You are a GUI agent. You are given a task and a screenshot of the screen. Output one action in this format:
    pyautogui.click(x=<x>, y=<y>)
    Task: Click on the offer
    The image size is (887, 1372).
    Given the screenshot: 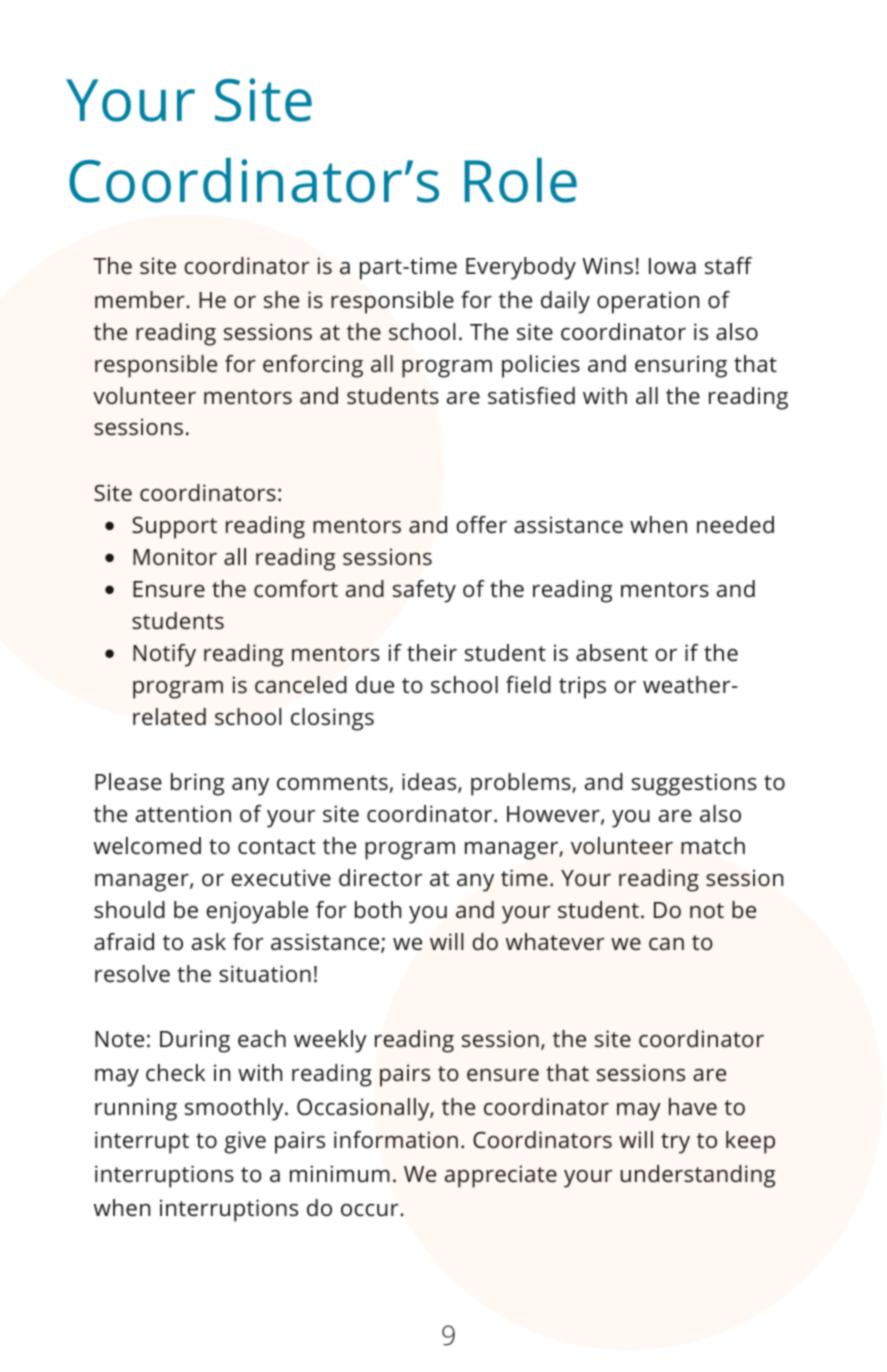 What is the action you would take?
    pyautogui.click(x=481, y=524)
